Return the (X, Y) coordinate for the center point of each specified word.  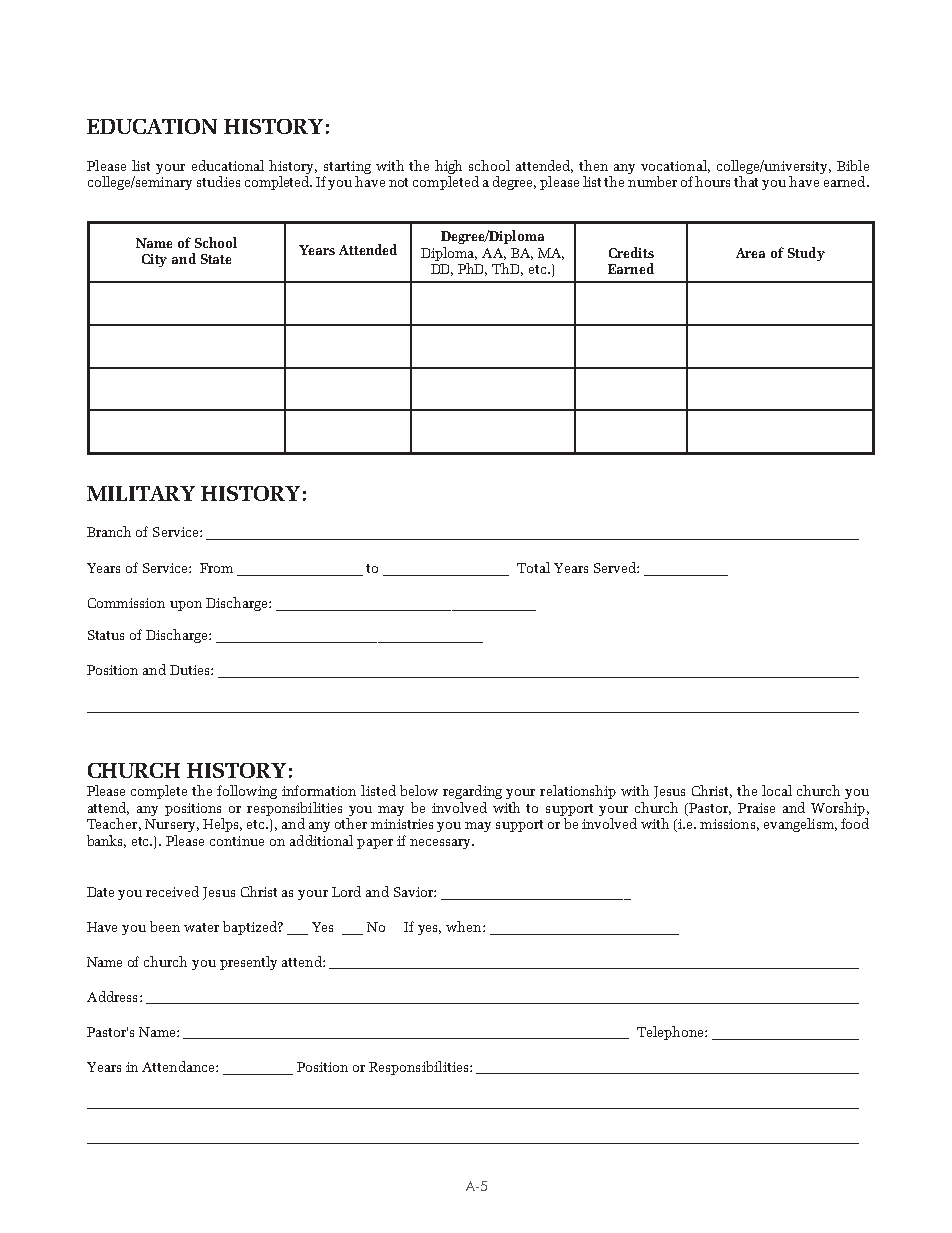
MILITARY (141, 493)
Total (533, 567)
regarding (472, 792)
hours (712, 181)
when (465, 926)
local (777, 790)
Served (616, 567)
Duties (191, 670)
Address (112, 996)
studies (218, 181)
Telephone (671, 1033)
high (448, 167)
